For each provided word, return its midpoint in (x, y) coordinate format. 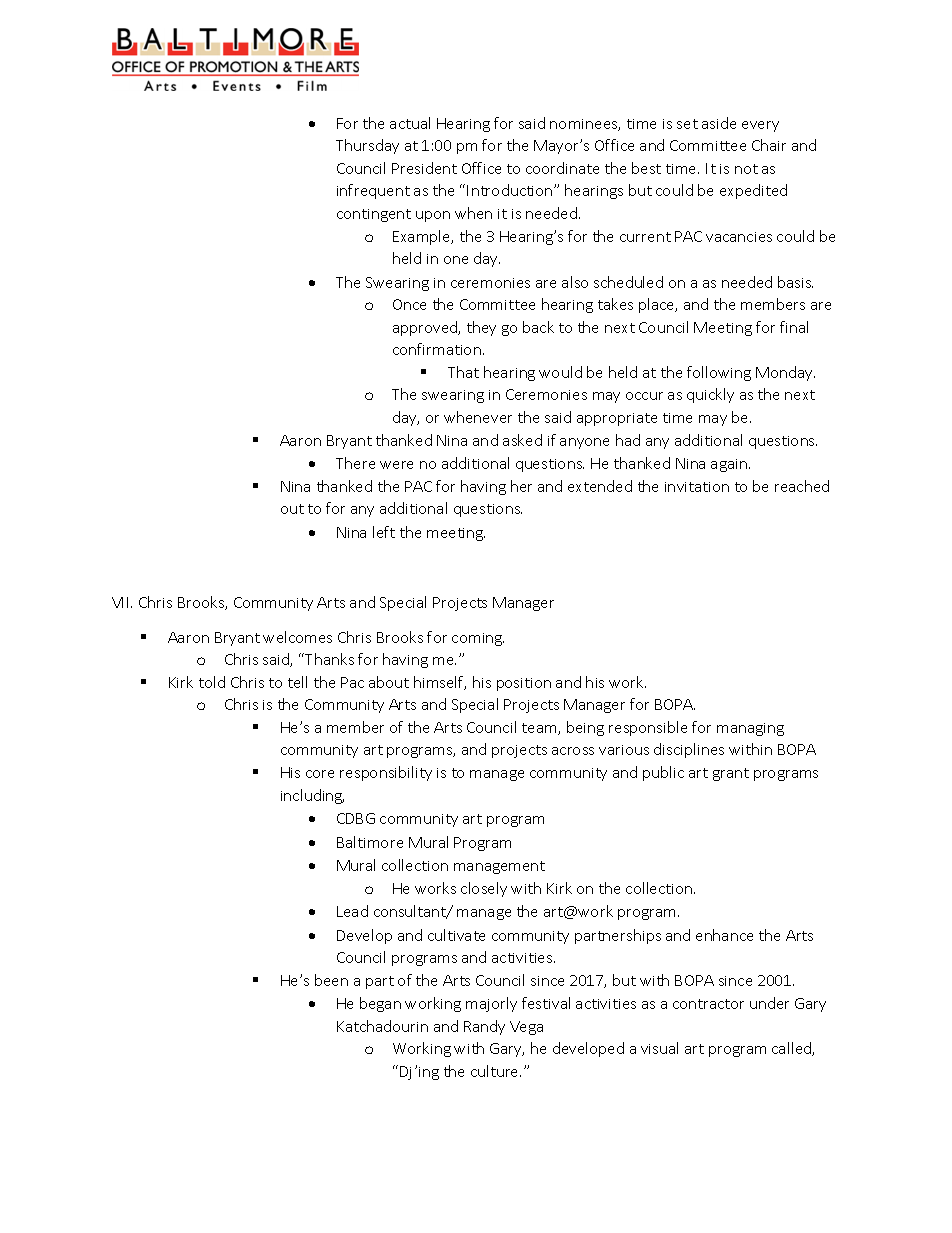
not (746, 169)
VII (120, 602)
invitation (697, 487)
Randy (484, 1027)
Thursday (367, 146)
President (424, 168)
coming (478, 639)
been (331, 980)
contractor (708, 1004)
